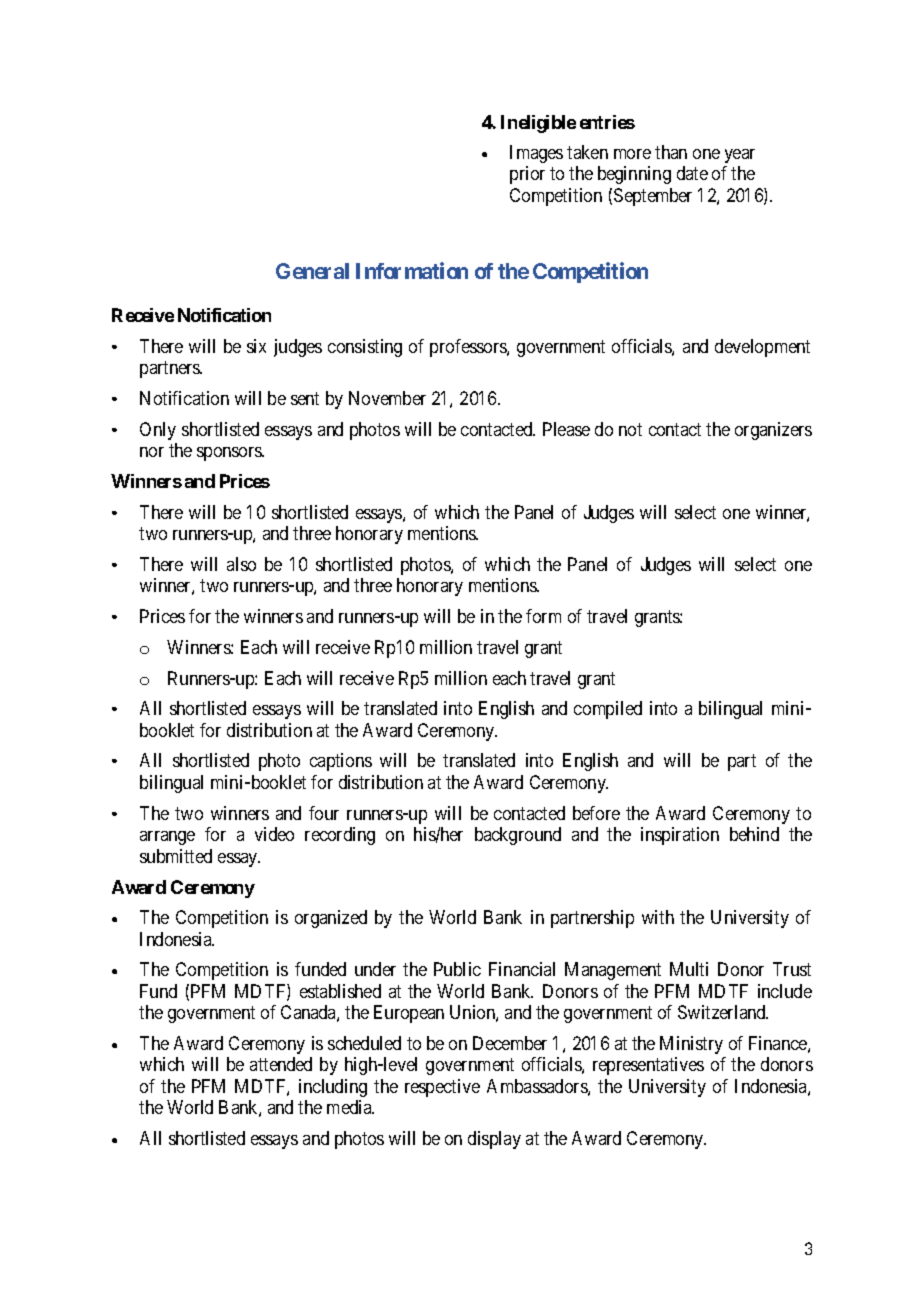  I want to click on video, so click(274, 834).
